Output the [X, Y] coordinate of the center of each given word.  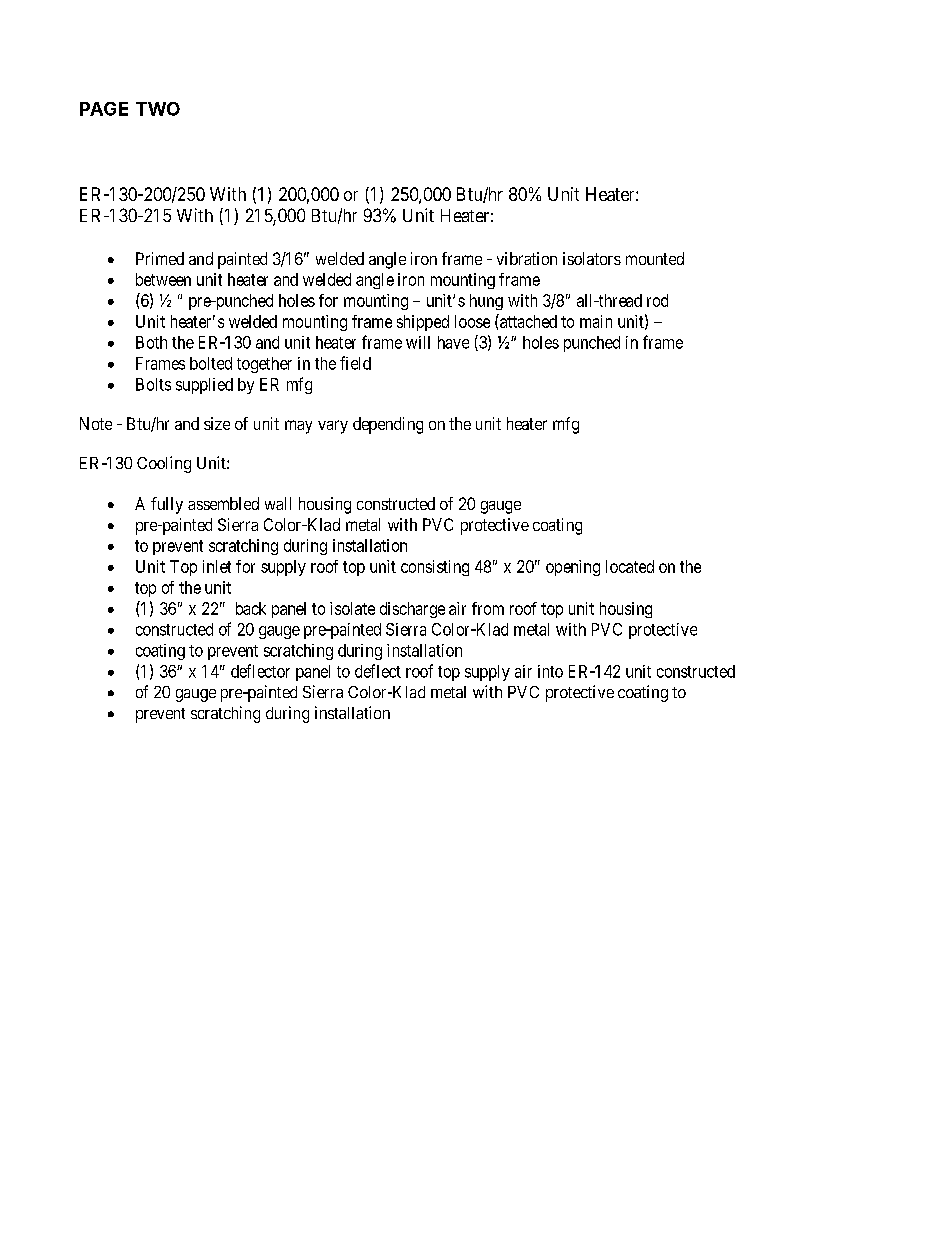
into [550, 671]
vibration [527, 258]
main [596, 321]
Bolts [153, 384]
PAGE [104, 109]
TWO [158, 109]
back [251, 608]
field [355, 363]
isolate [352, 608]
